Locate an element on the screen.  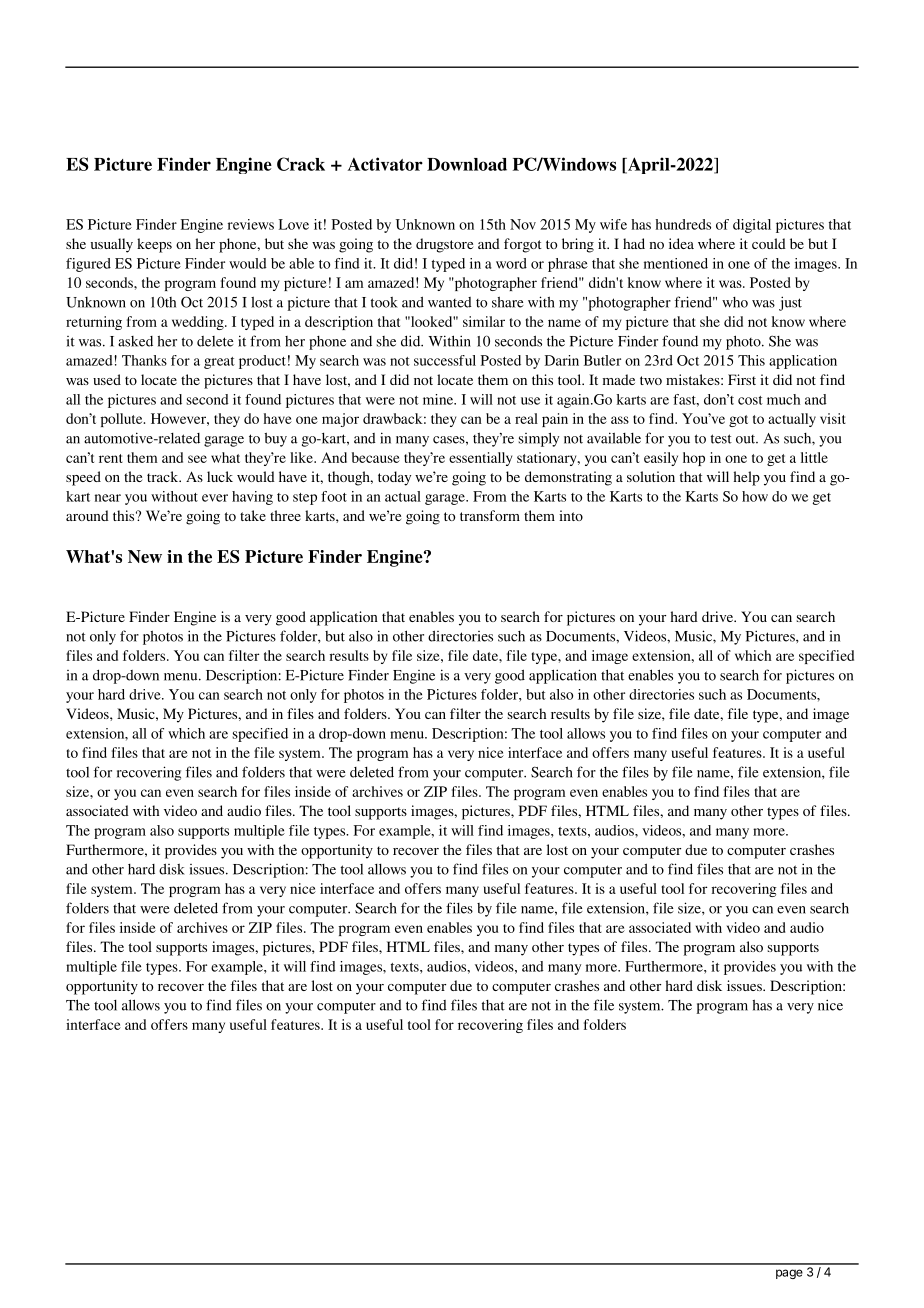
New is located at coordinates (145, 556).
